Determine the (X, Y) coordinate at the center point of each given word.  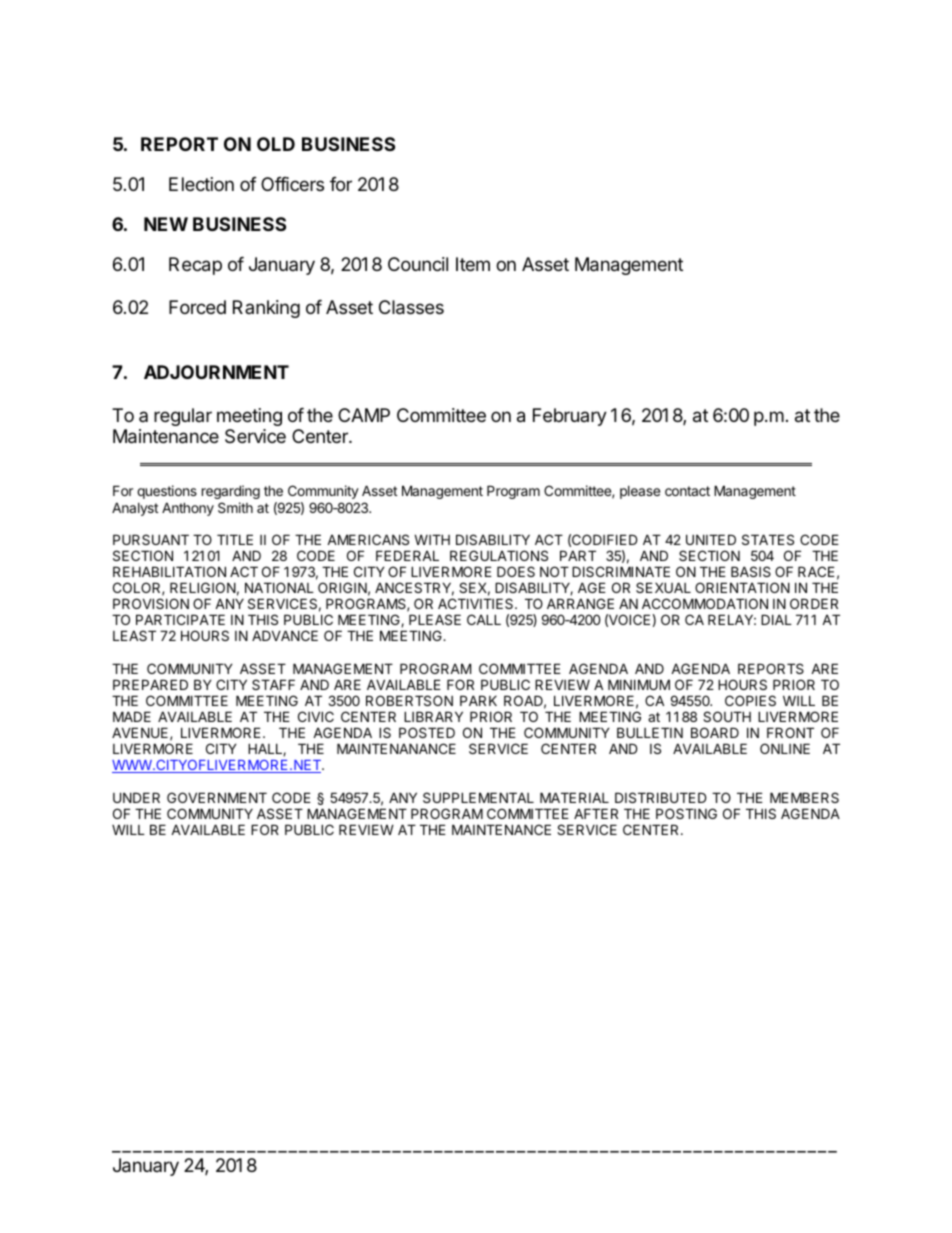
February (570, 417)
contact (687, 491)
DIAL (776, 619)
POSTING (686, 813)
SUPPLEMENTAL (478, 797)
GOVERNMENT (217, 797)
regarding (231, 492)
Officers (292, 184)
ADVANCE (285, 635)
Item (473, 264)
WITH (432, 539)
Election (201, 184)
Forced (197, 307)
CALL (484, 619)
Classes (411, 307)
